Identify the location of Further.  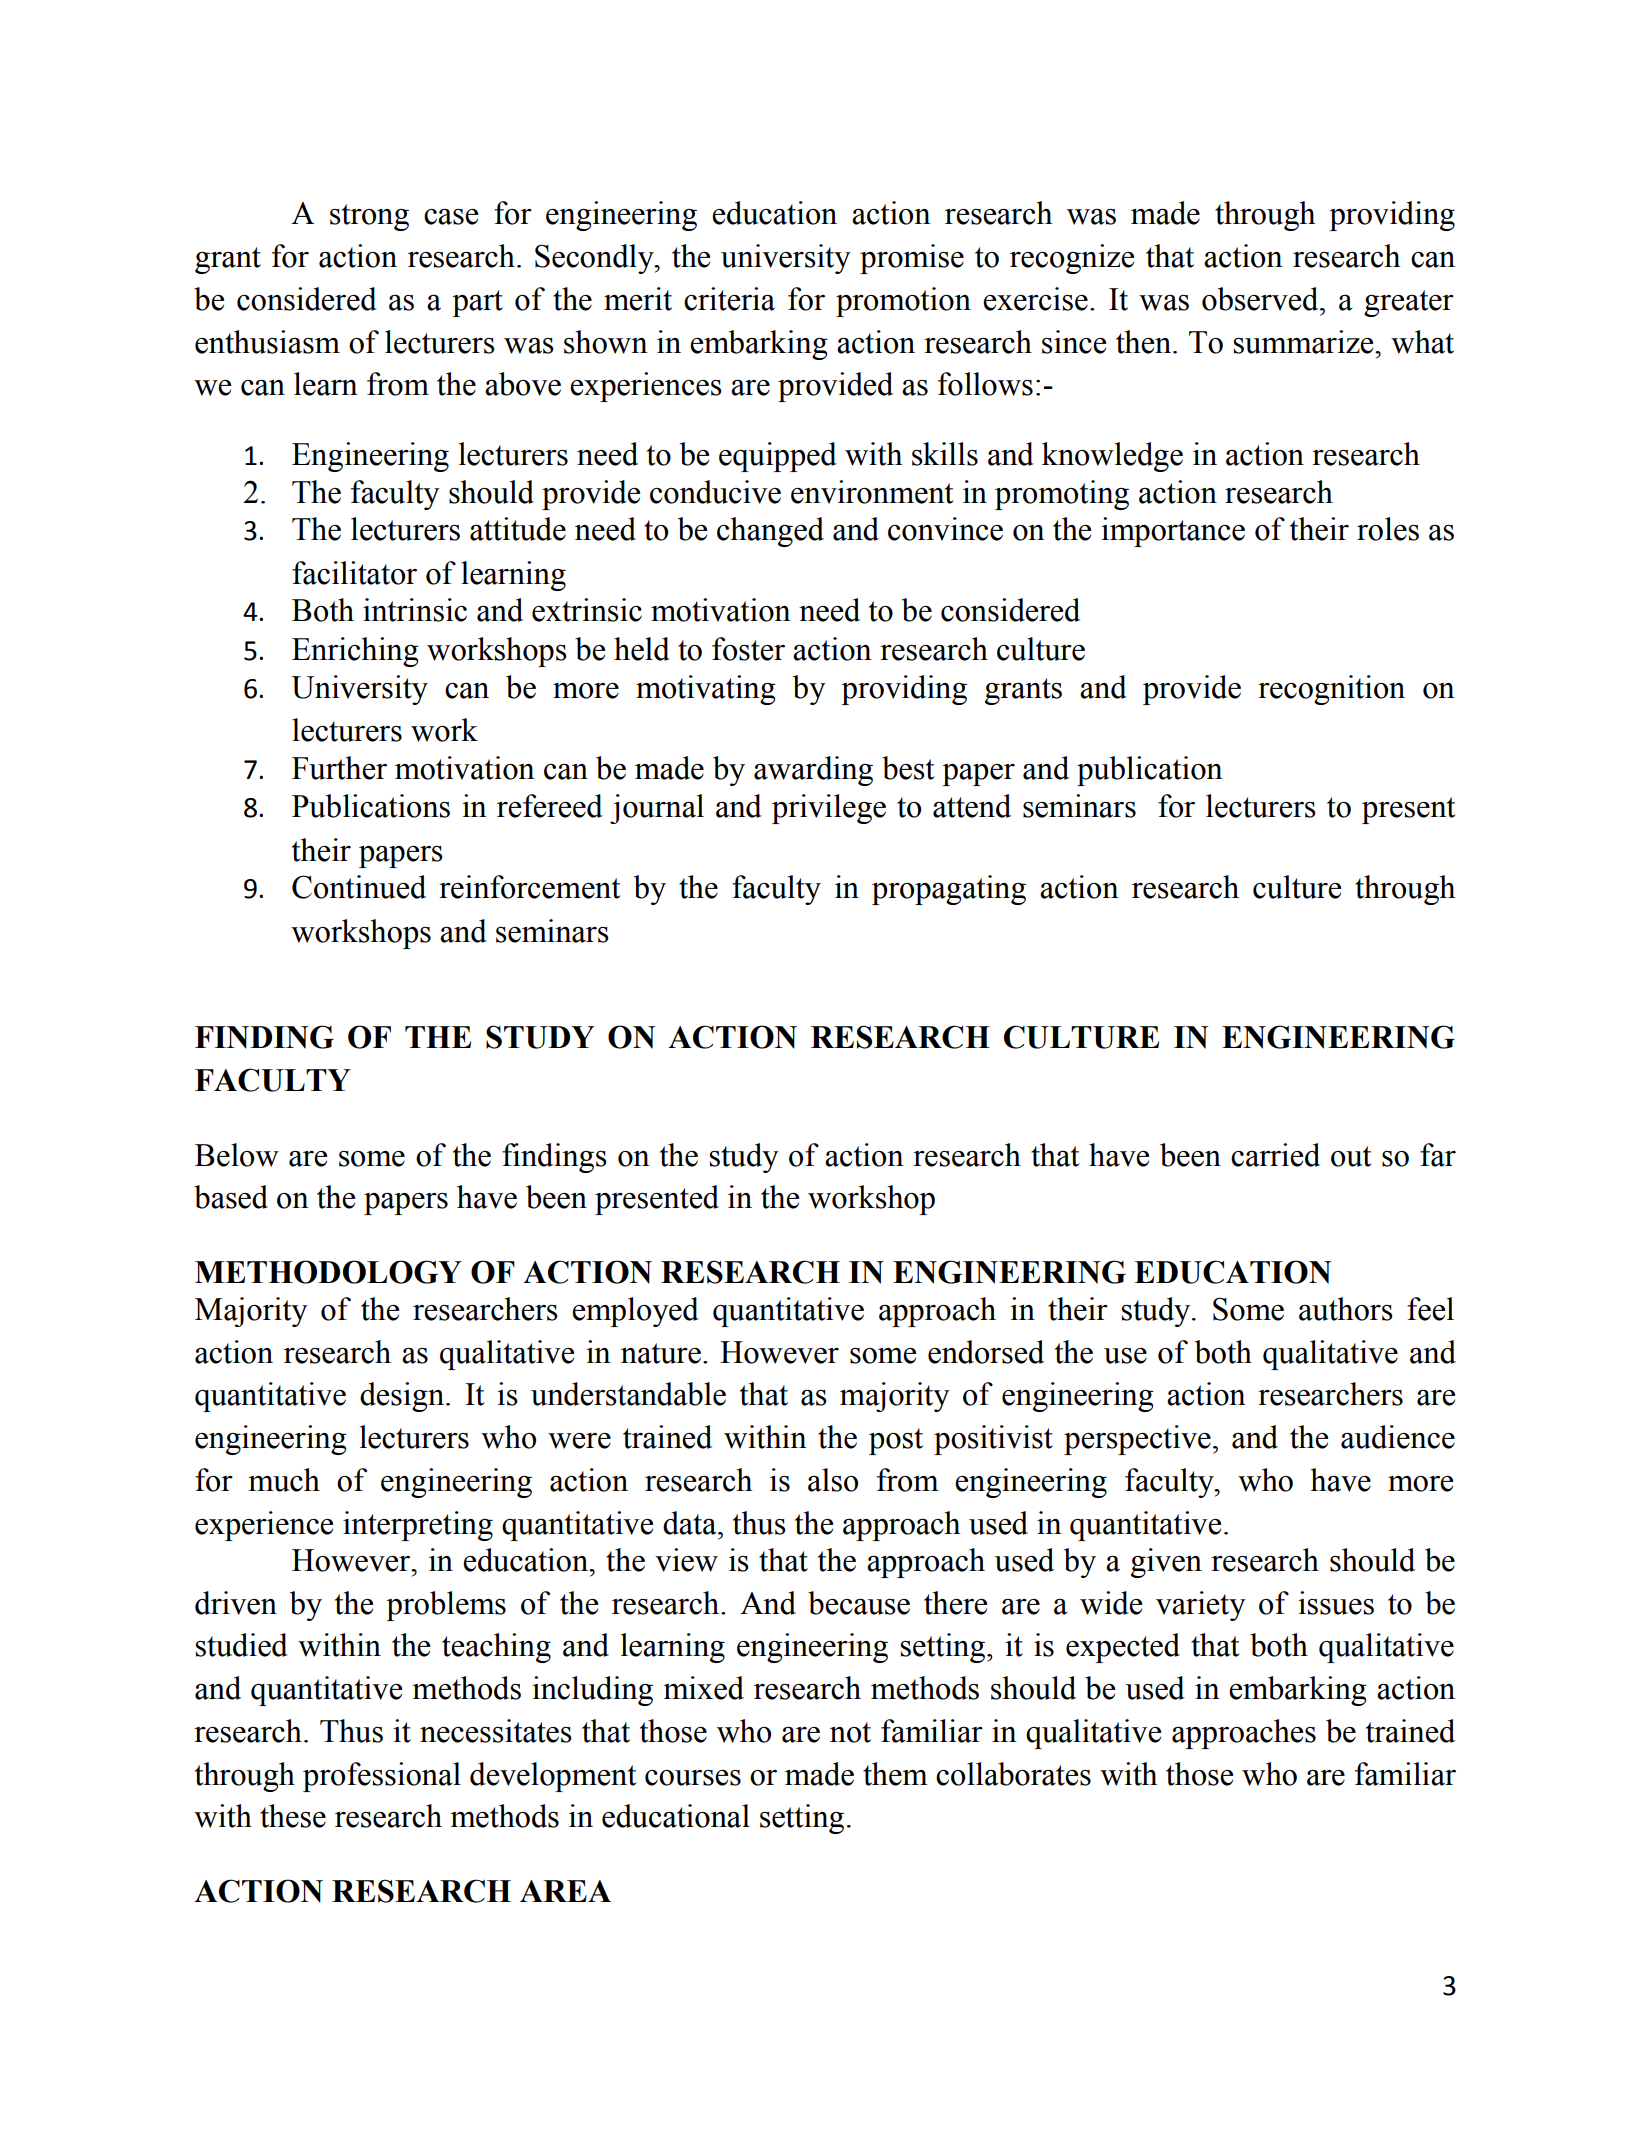
(339, 768).
